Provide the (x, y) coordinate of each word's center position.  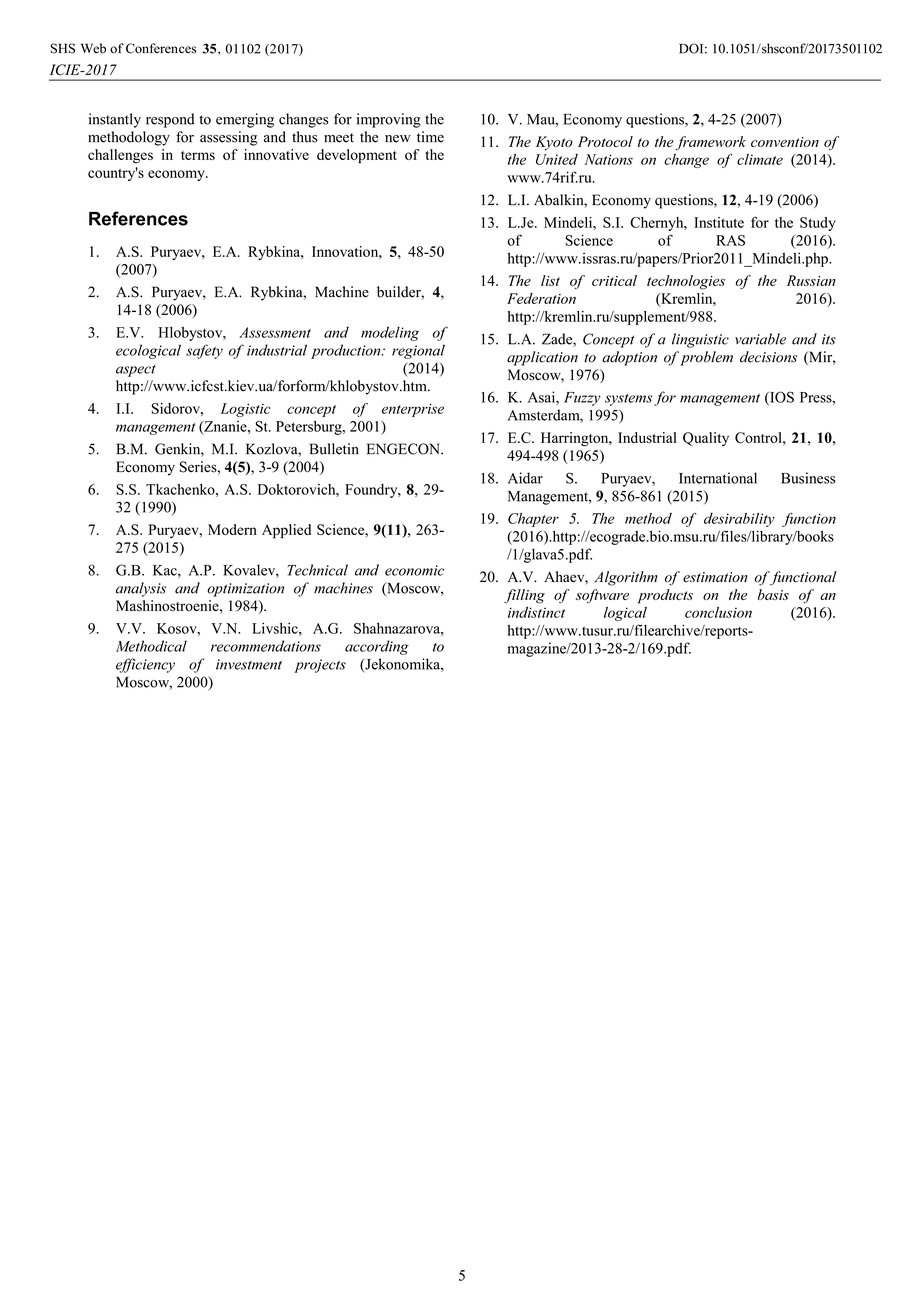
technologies (686, 282)
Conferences (161, 48)
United (557, 159)
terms (198, 155)
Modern (232, 529)
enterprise (413, 410)
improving (389, 120)
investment (249, 664)
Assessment (275, 332)
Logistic (245, 410)
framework (711, 143)
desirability (739, 520)
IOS (781, 398)
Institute (719, 222)
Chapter (533, 520)
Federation (541, 298)
